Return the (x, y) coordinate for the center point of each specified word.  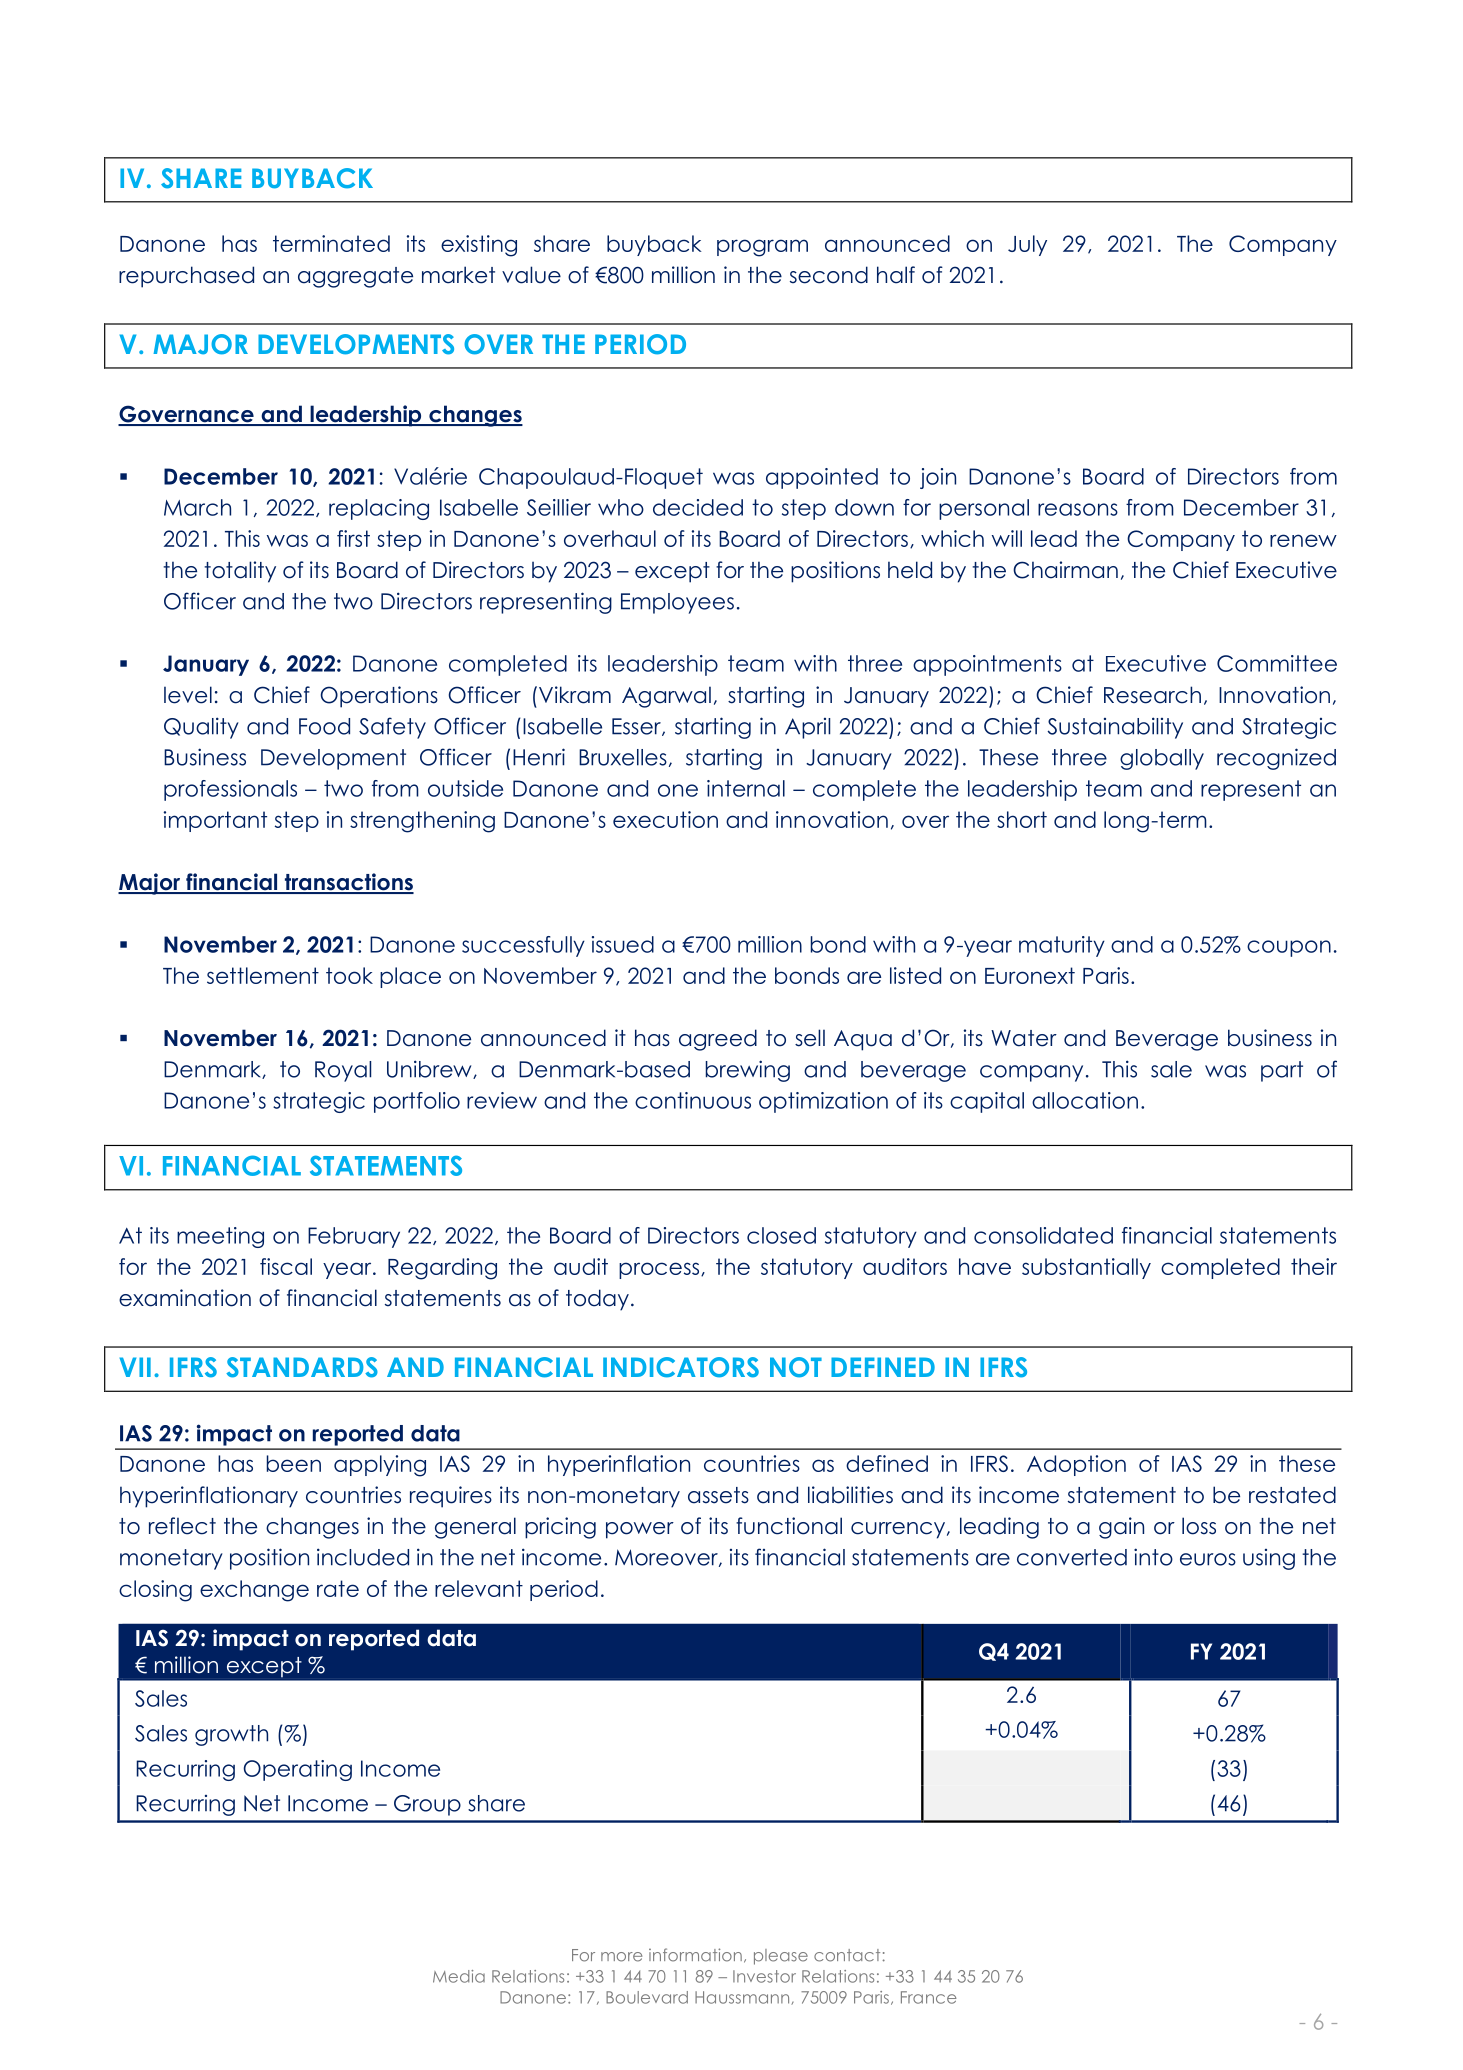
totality (240, 572)
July (1027, 245)
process (660, 1270)
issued (623, 944)
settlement (263, 975)
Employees (677, 603)
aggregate (355, 277)
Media (459, 1976)
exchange (254, 1591)
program (762, 248)
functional (789, 1526)
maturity (1062, 946)
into (1153, 1557)
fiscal (286, 1266)
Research (1152, 695)
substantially (1086, 1268)
